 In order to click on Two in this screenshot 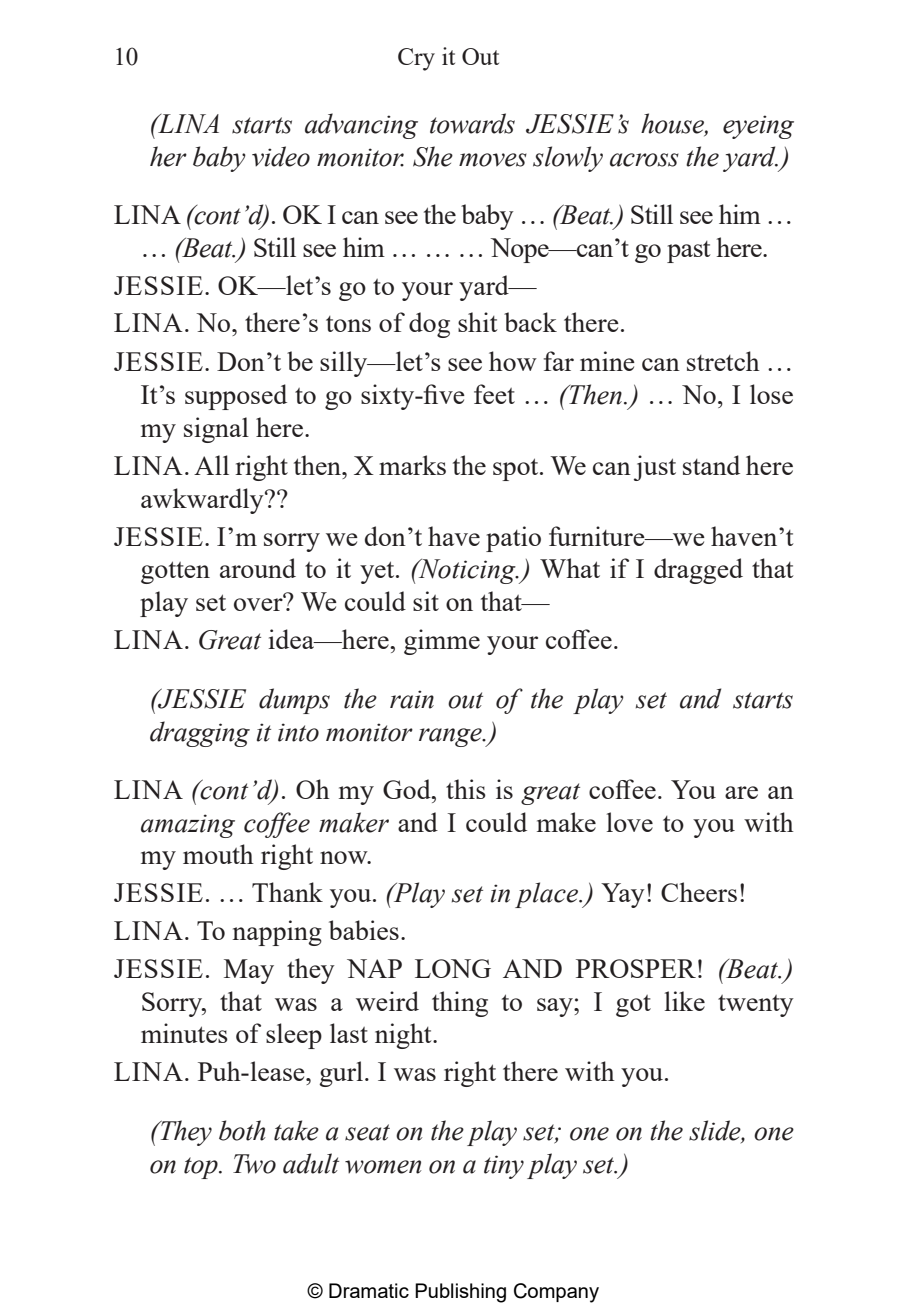, I will do `click(254, 1164)`.
